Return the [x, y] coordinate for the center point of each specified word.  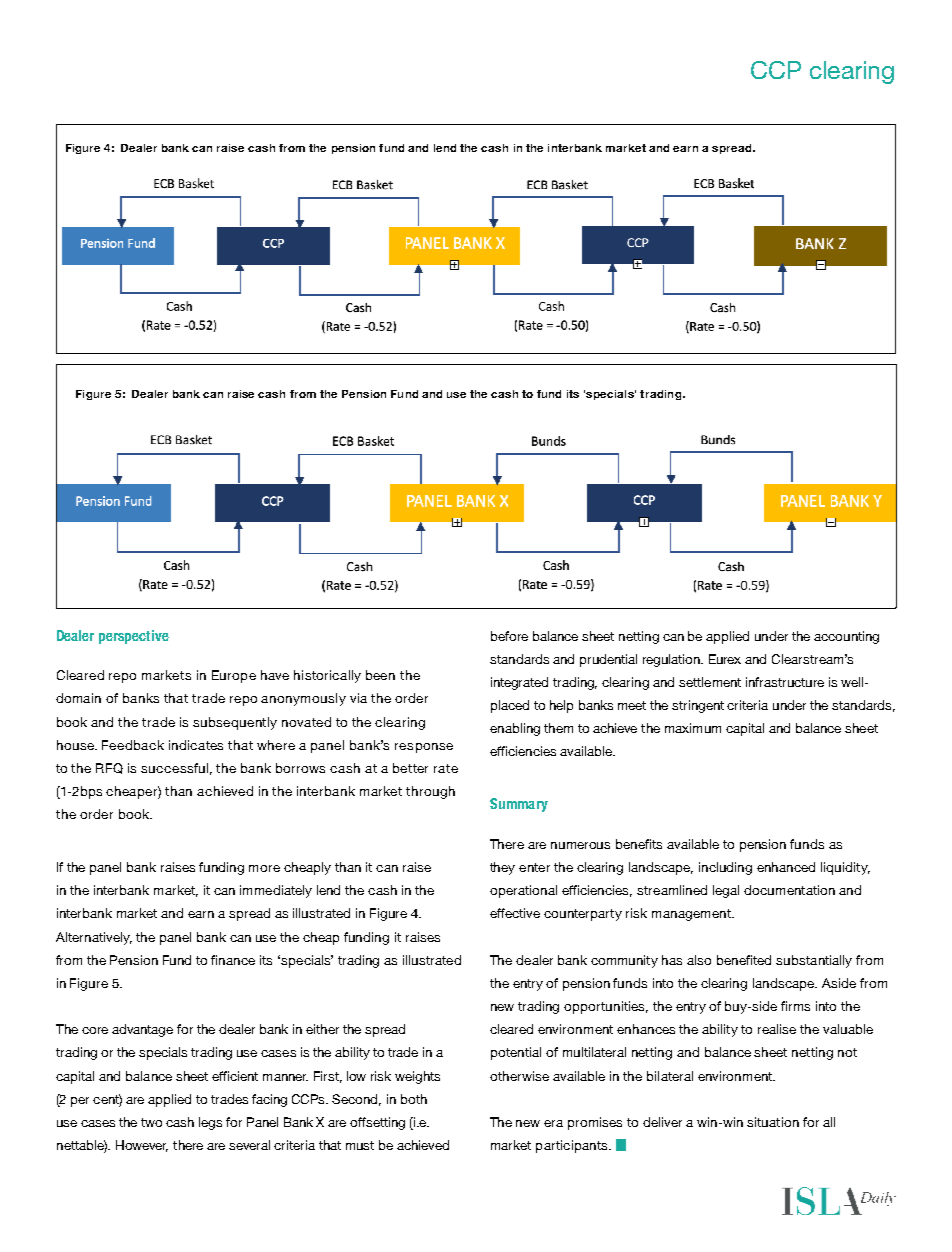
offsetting [377, 1123]
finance [233, 960]
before [509, 636]
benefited [744, 960]
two [151, 1122]
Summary [519, 805]
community [624, 961]
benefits [639, 844]
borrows [300, 768]
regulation [673, 660]
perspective [134, 637]
